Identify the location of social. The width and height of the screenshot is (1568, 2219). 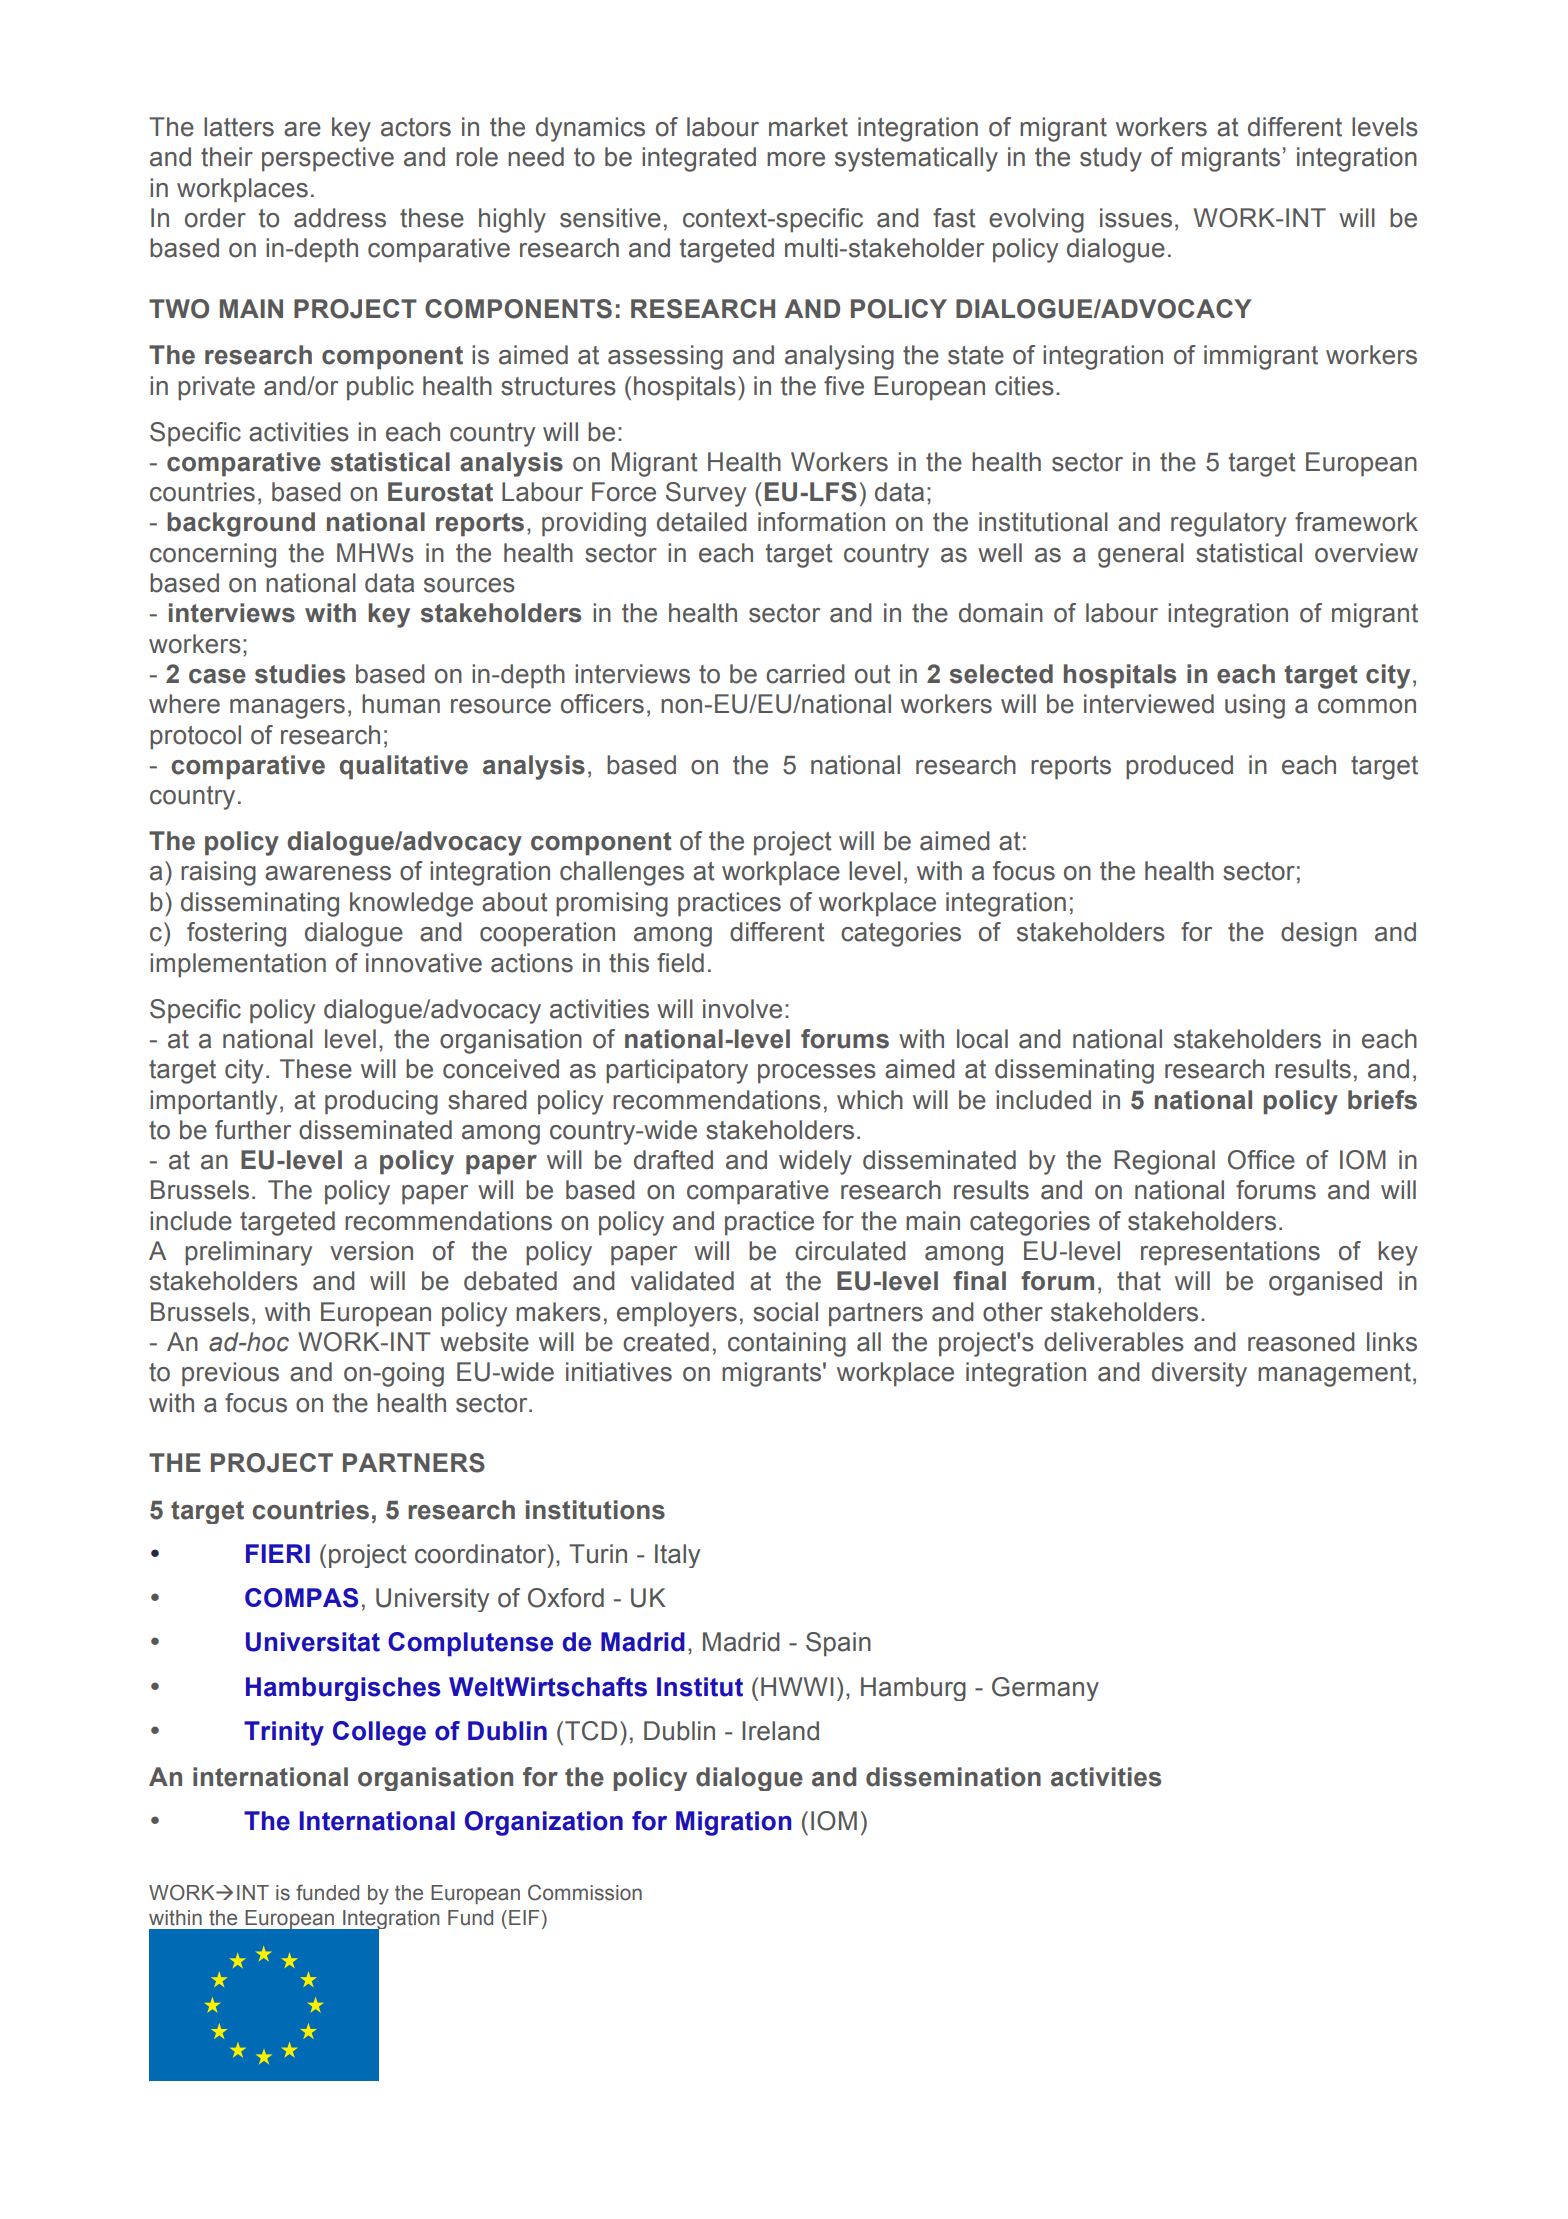
(785, 1312).
